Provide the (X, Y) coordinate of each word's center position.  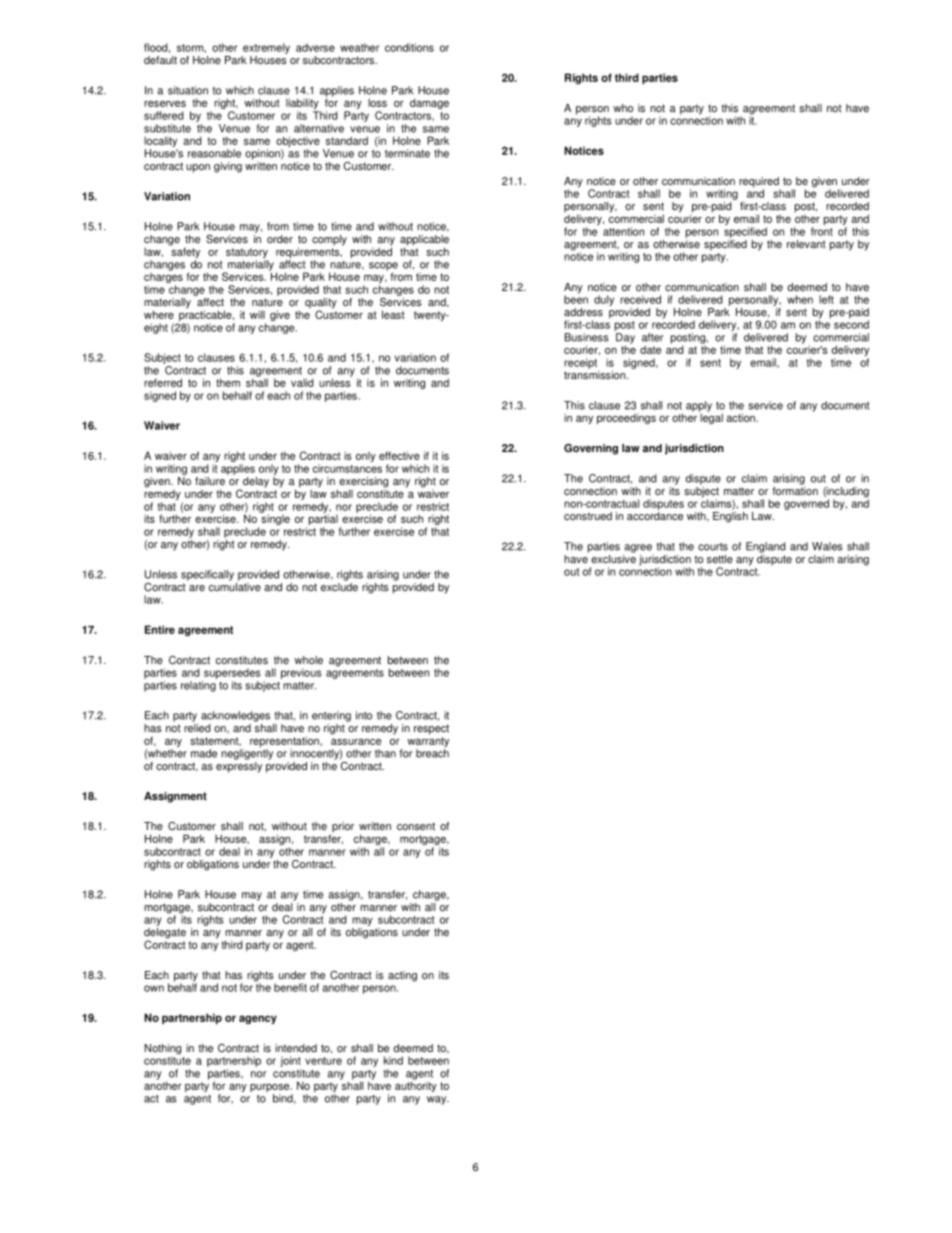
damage (429, 103)
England (766, 547)
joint (290, 1061)
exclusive (613, 559)
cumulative (235, 586)
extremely (266, 48)
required (760, 183)
